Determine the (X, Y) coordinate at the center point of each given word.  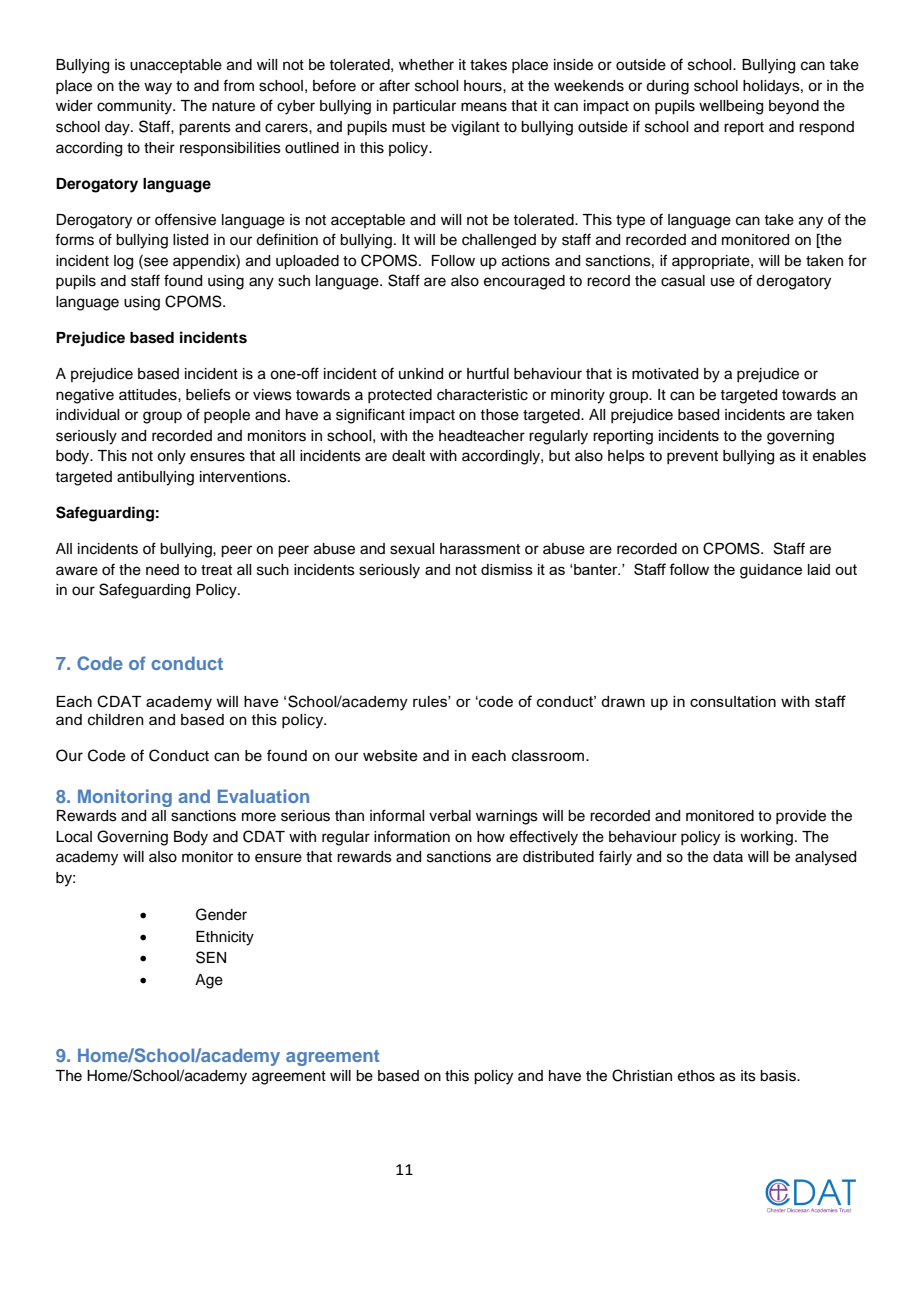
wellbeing (731, 107)
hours (484, 86)
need (162, 570)
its (748, 1076)
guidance (771, 571)
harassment (480, 549)
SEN (211, 957)
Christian (642, 1075)
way (158, 88)
